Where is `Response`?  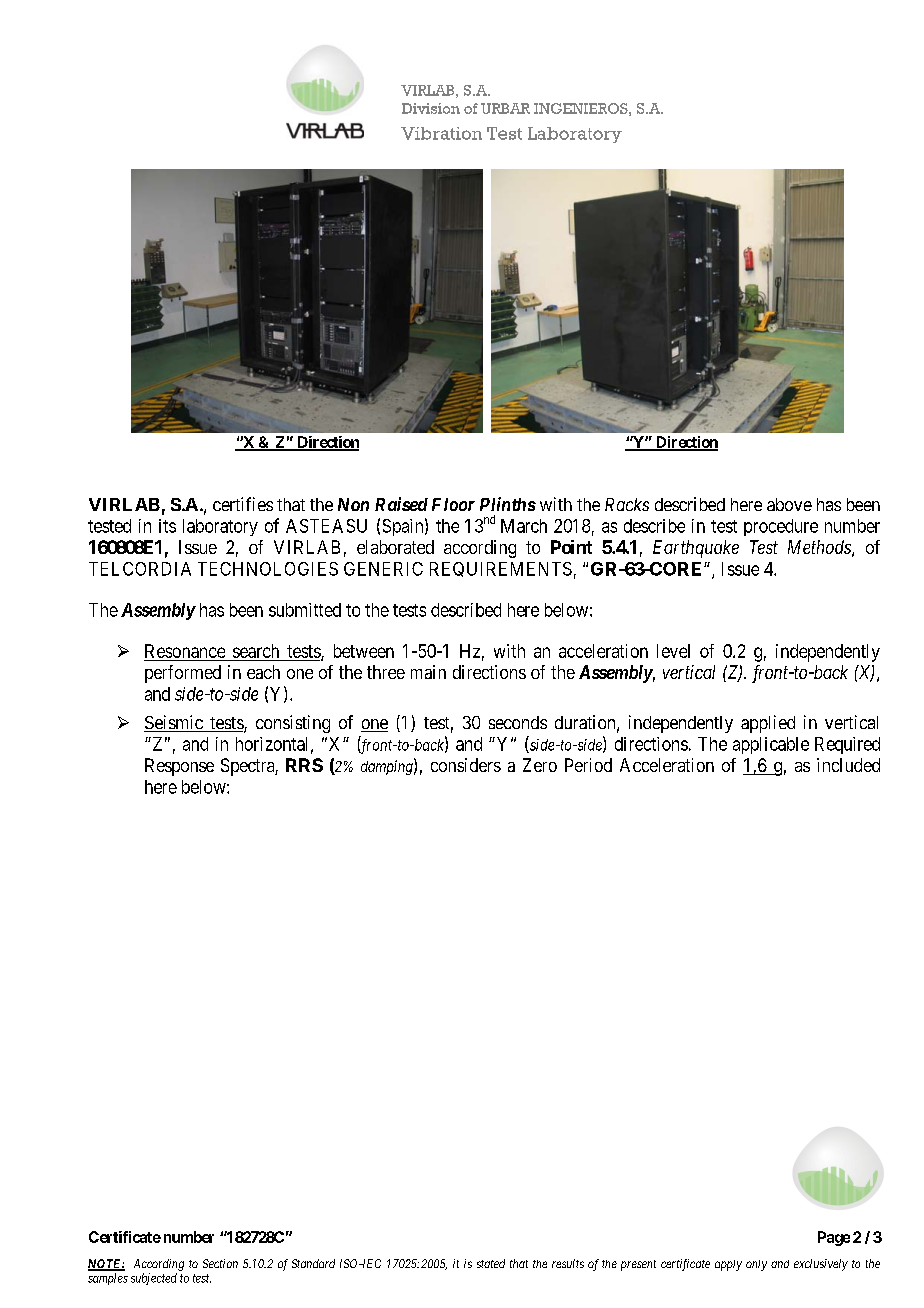 Response is located at coordinates (179, 767).
